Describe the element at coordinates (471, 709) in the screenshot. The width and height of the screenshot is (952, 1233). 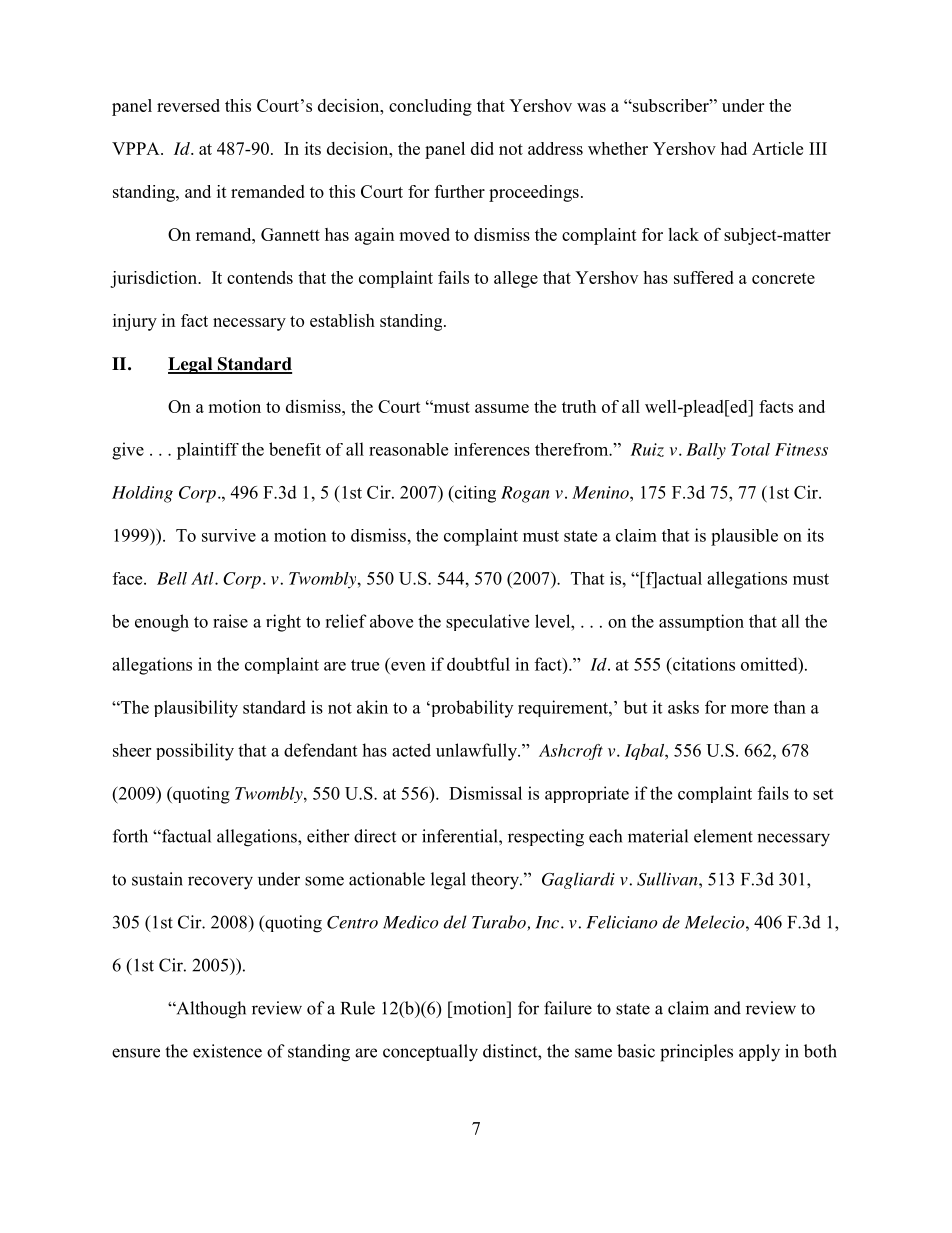
I see `probability` at that location.
